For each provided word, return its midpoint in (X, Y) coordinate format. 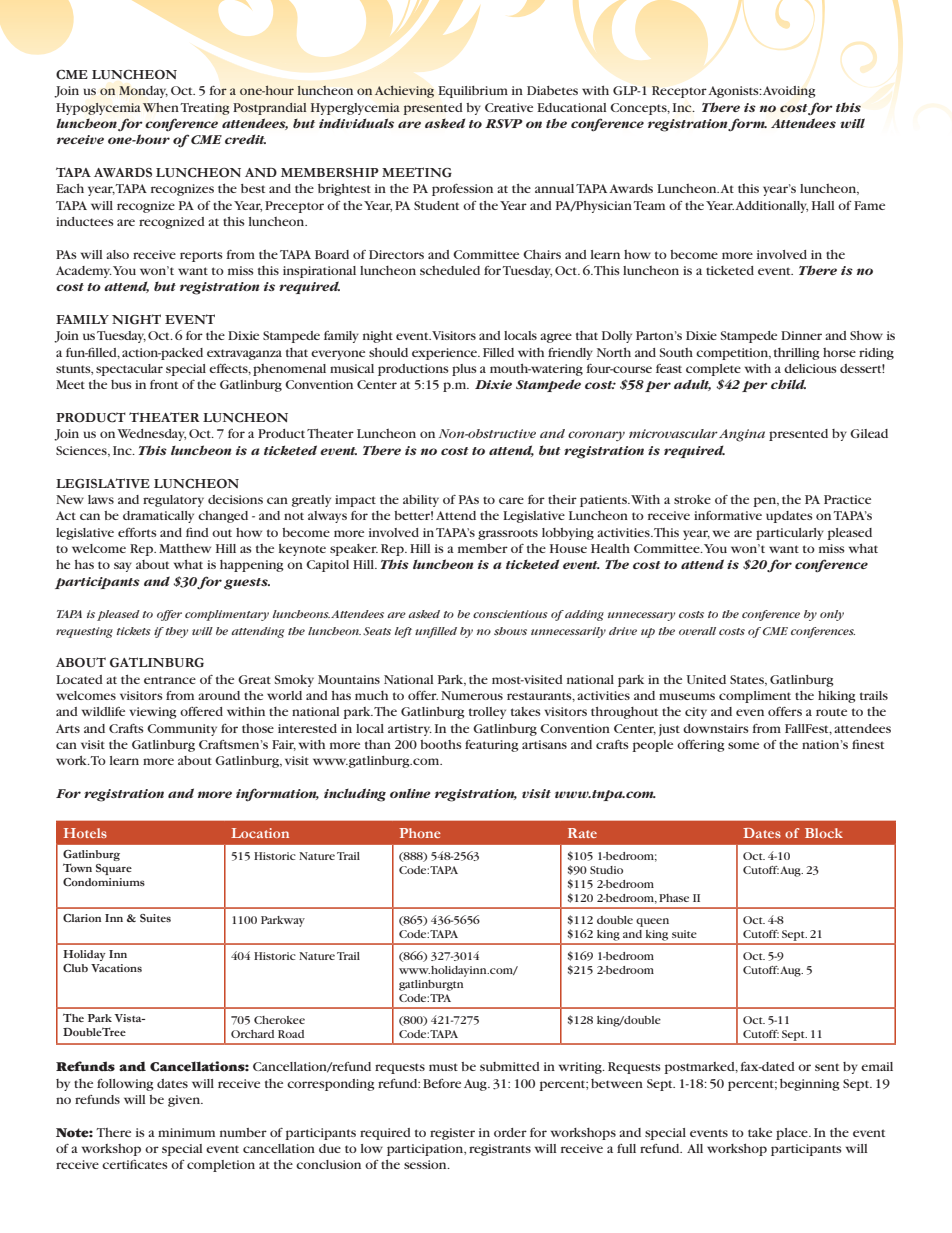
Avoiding (789, 92)
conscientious (510, 614)
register (452, 1134)
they (176, 632)
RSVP (504, 123)
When (161, 107)
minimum (186, 1132)
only (832, 615)
